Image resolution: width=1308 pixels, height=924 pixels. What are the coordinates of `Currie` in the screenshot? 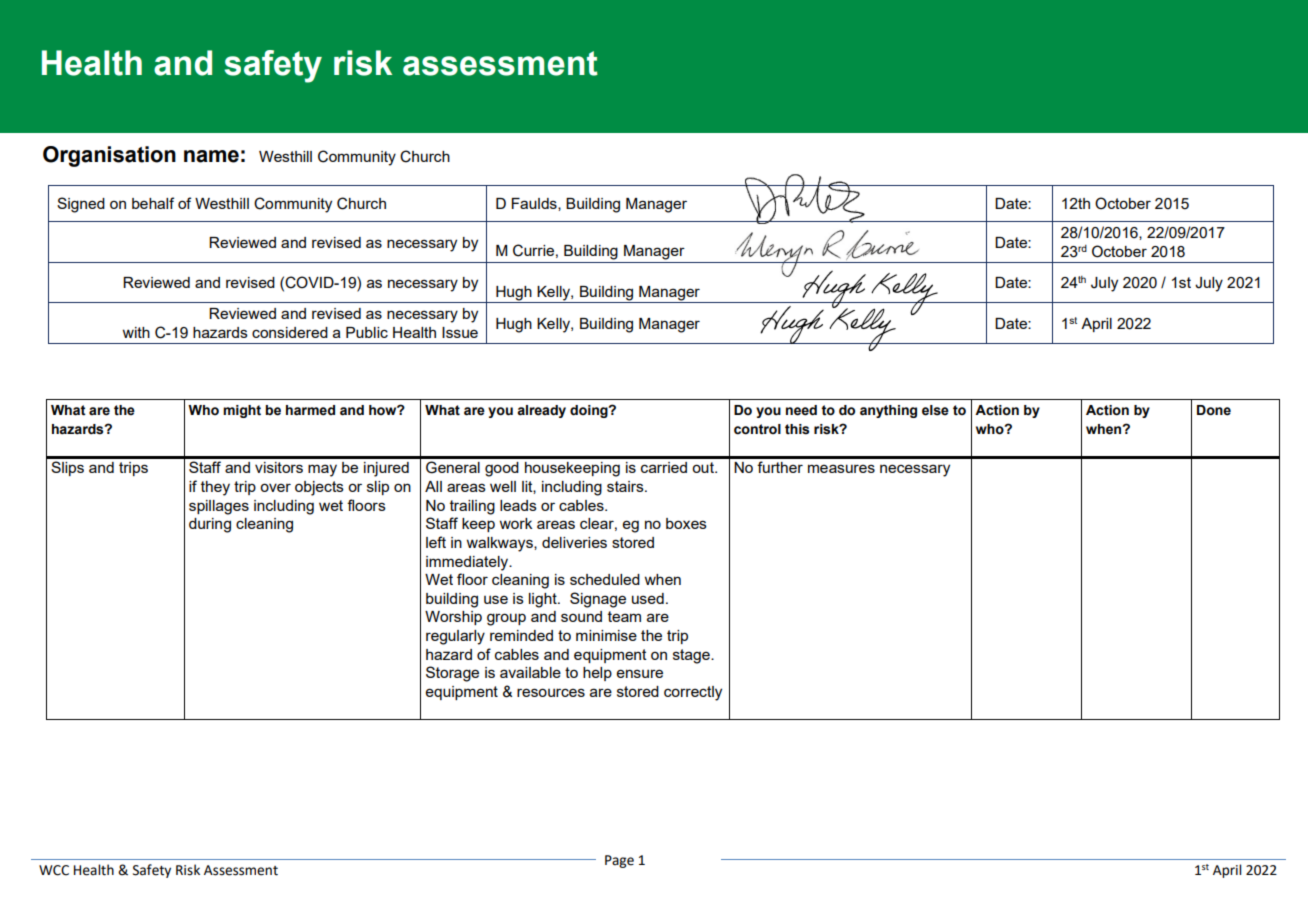 It's located at (533, 250).
